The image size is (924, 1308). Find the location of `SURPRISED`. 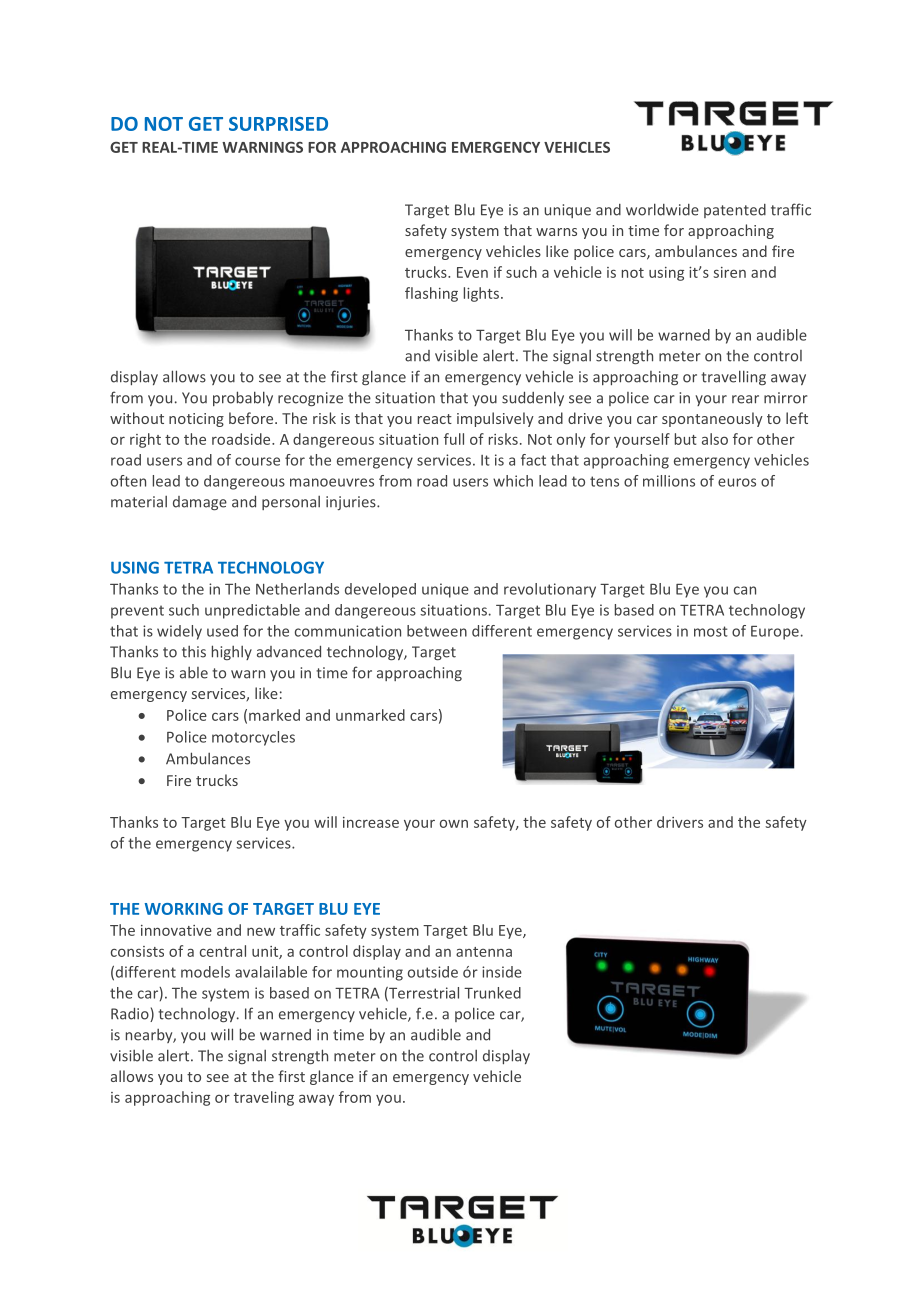

SURPRISED is located at coordinates (278, 124).
